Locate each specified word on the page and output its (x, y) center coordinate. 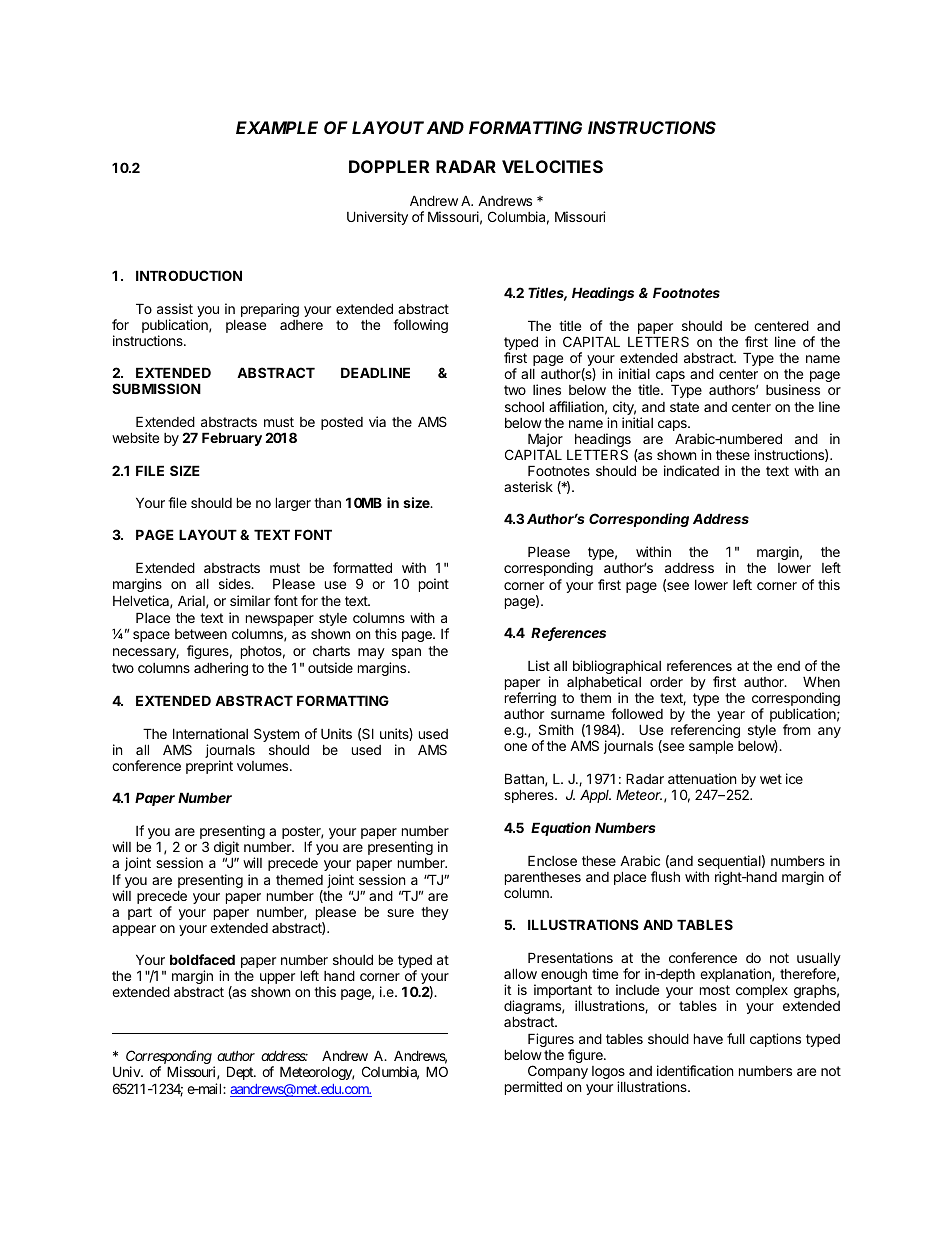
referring (530, 699)
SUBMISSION (156, 388)
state (684, 407)
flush (665, 876)
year (731, 718)
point (434, 585)
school (524, 407)
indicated (691, 470)
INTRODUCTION (189, 275)
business (793, 389)
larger (293, 504)
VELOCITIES (552, 166)
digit (226, 849)
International (210, 733)
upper (277, 978)
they (435, 913)
